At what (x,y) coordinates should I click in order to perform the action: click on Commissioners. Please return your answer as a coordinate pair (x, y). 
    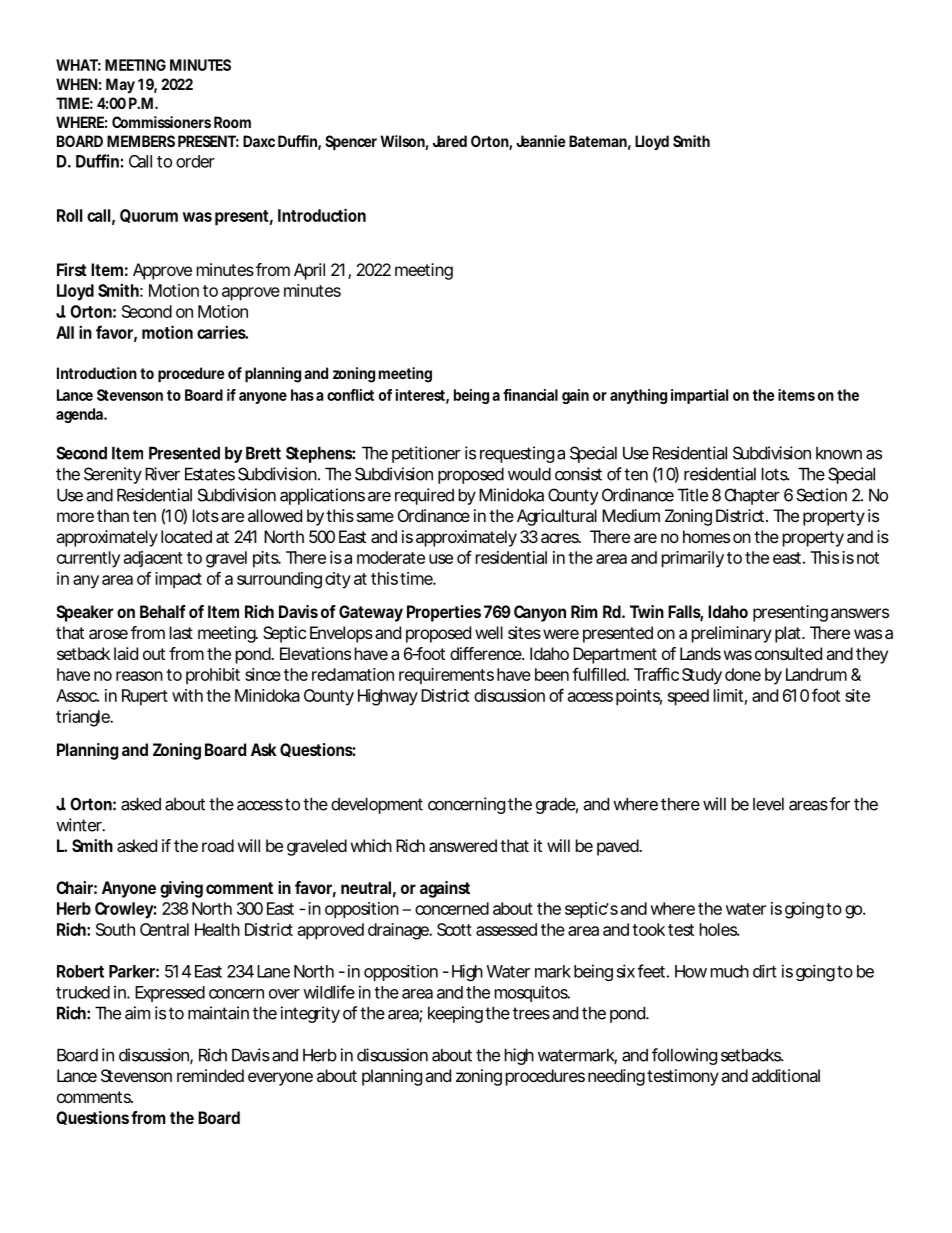
    Looking at the image, I should click on (161, 122).
